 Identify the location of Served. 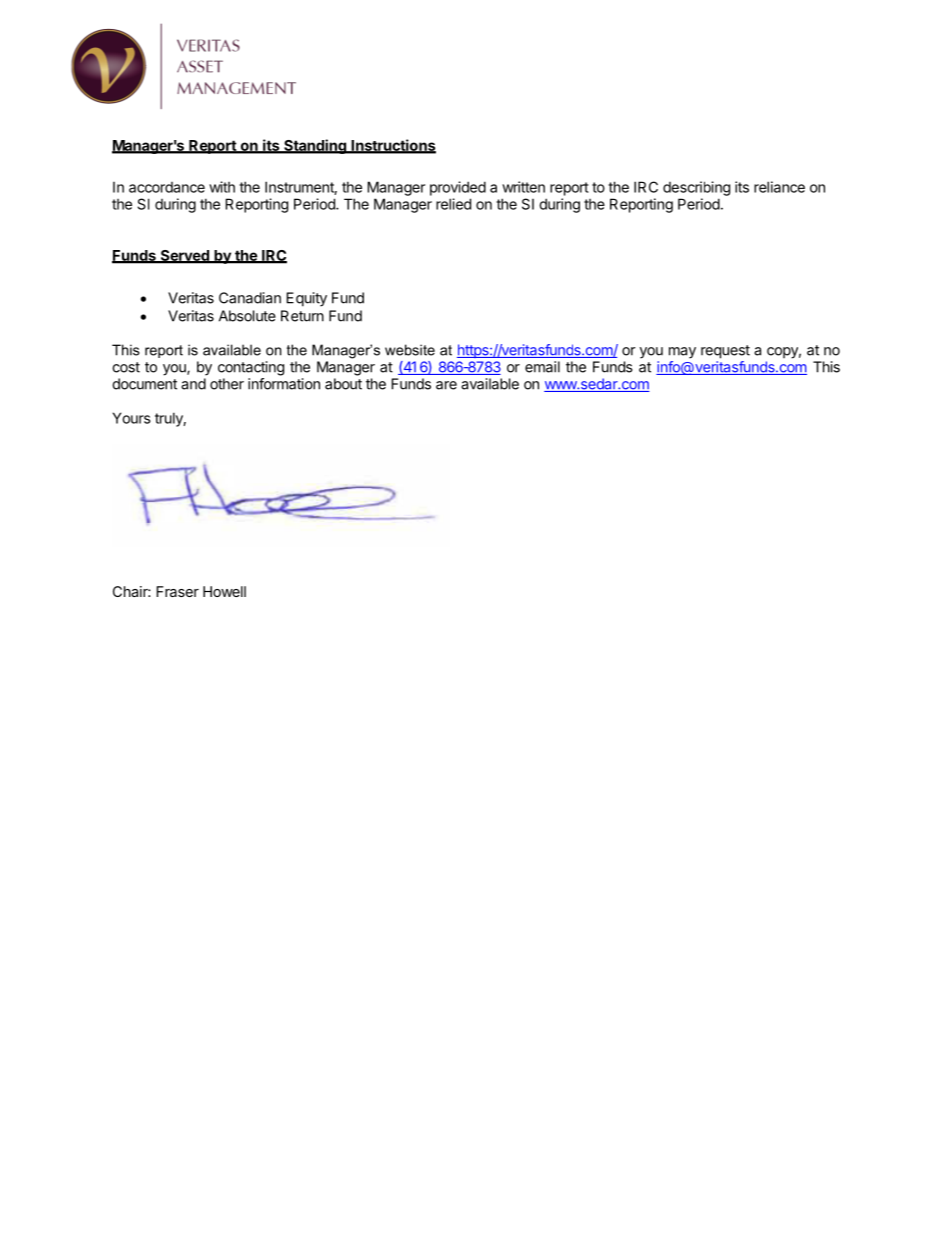
(184, 256).
